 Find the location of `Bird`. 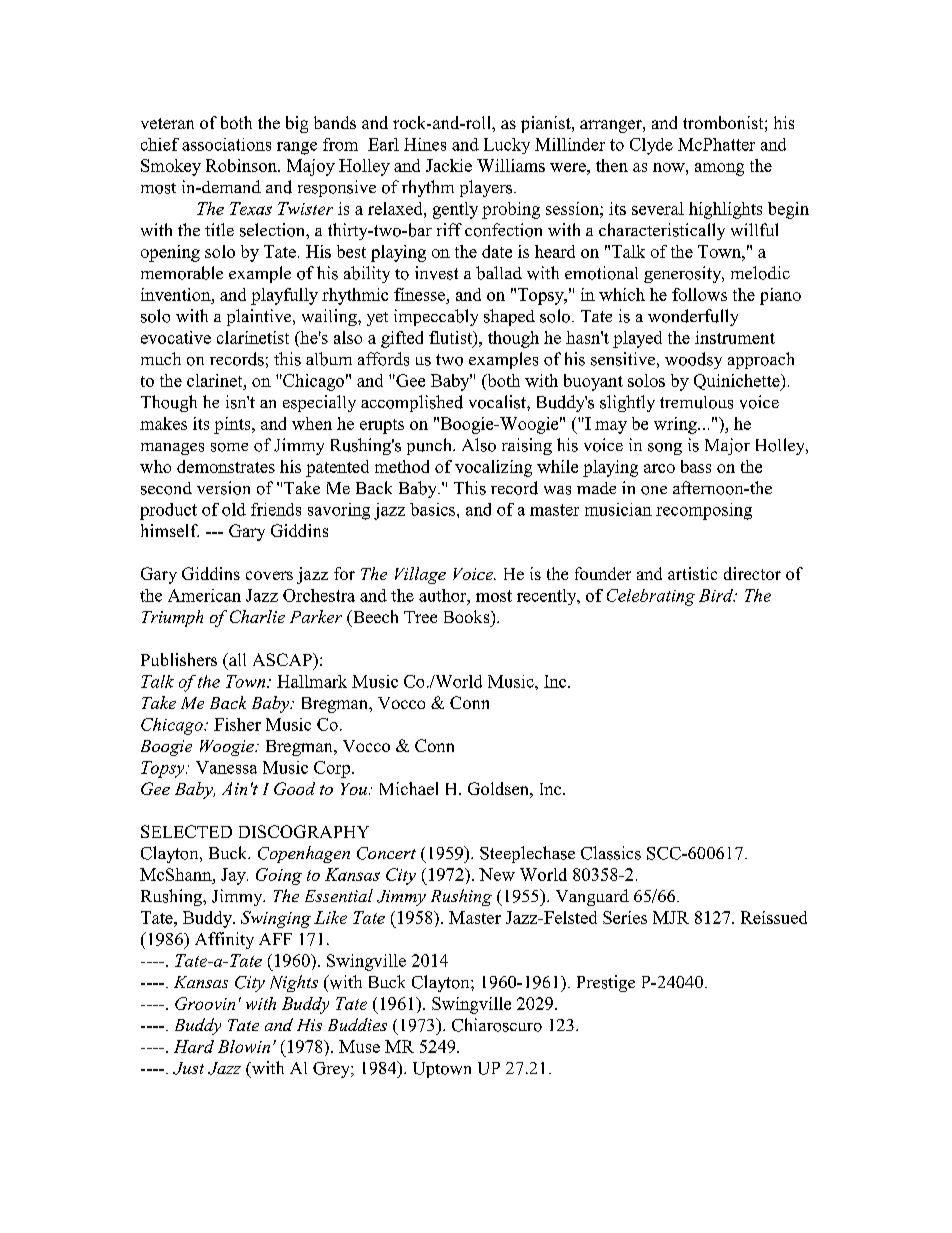

Bird is located at coordinates (717, 595).
